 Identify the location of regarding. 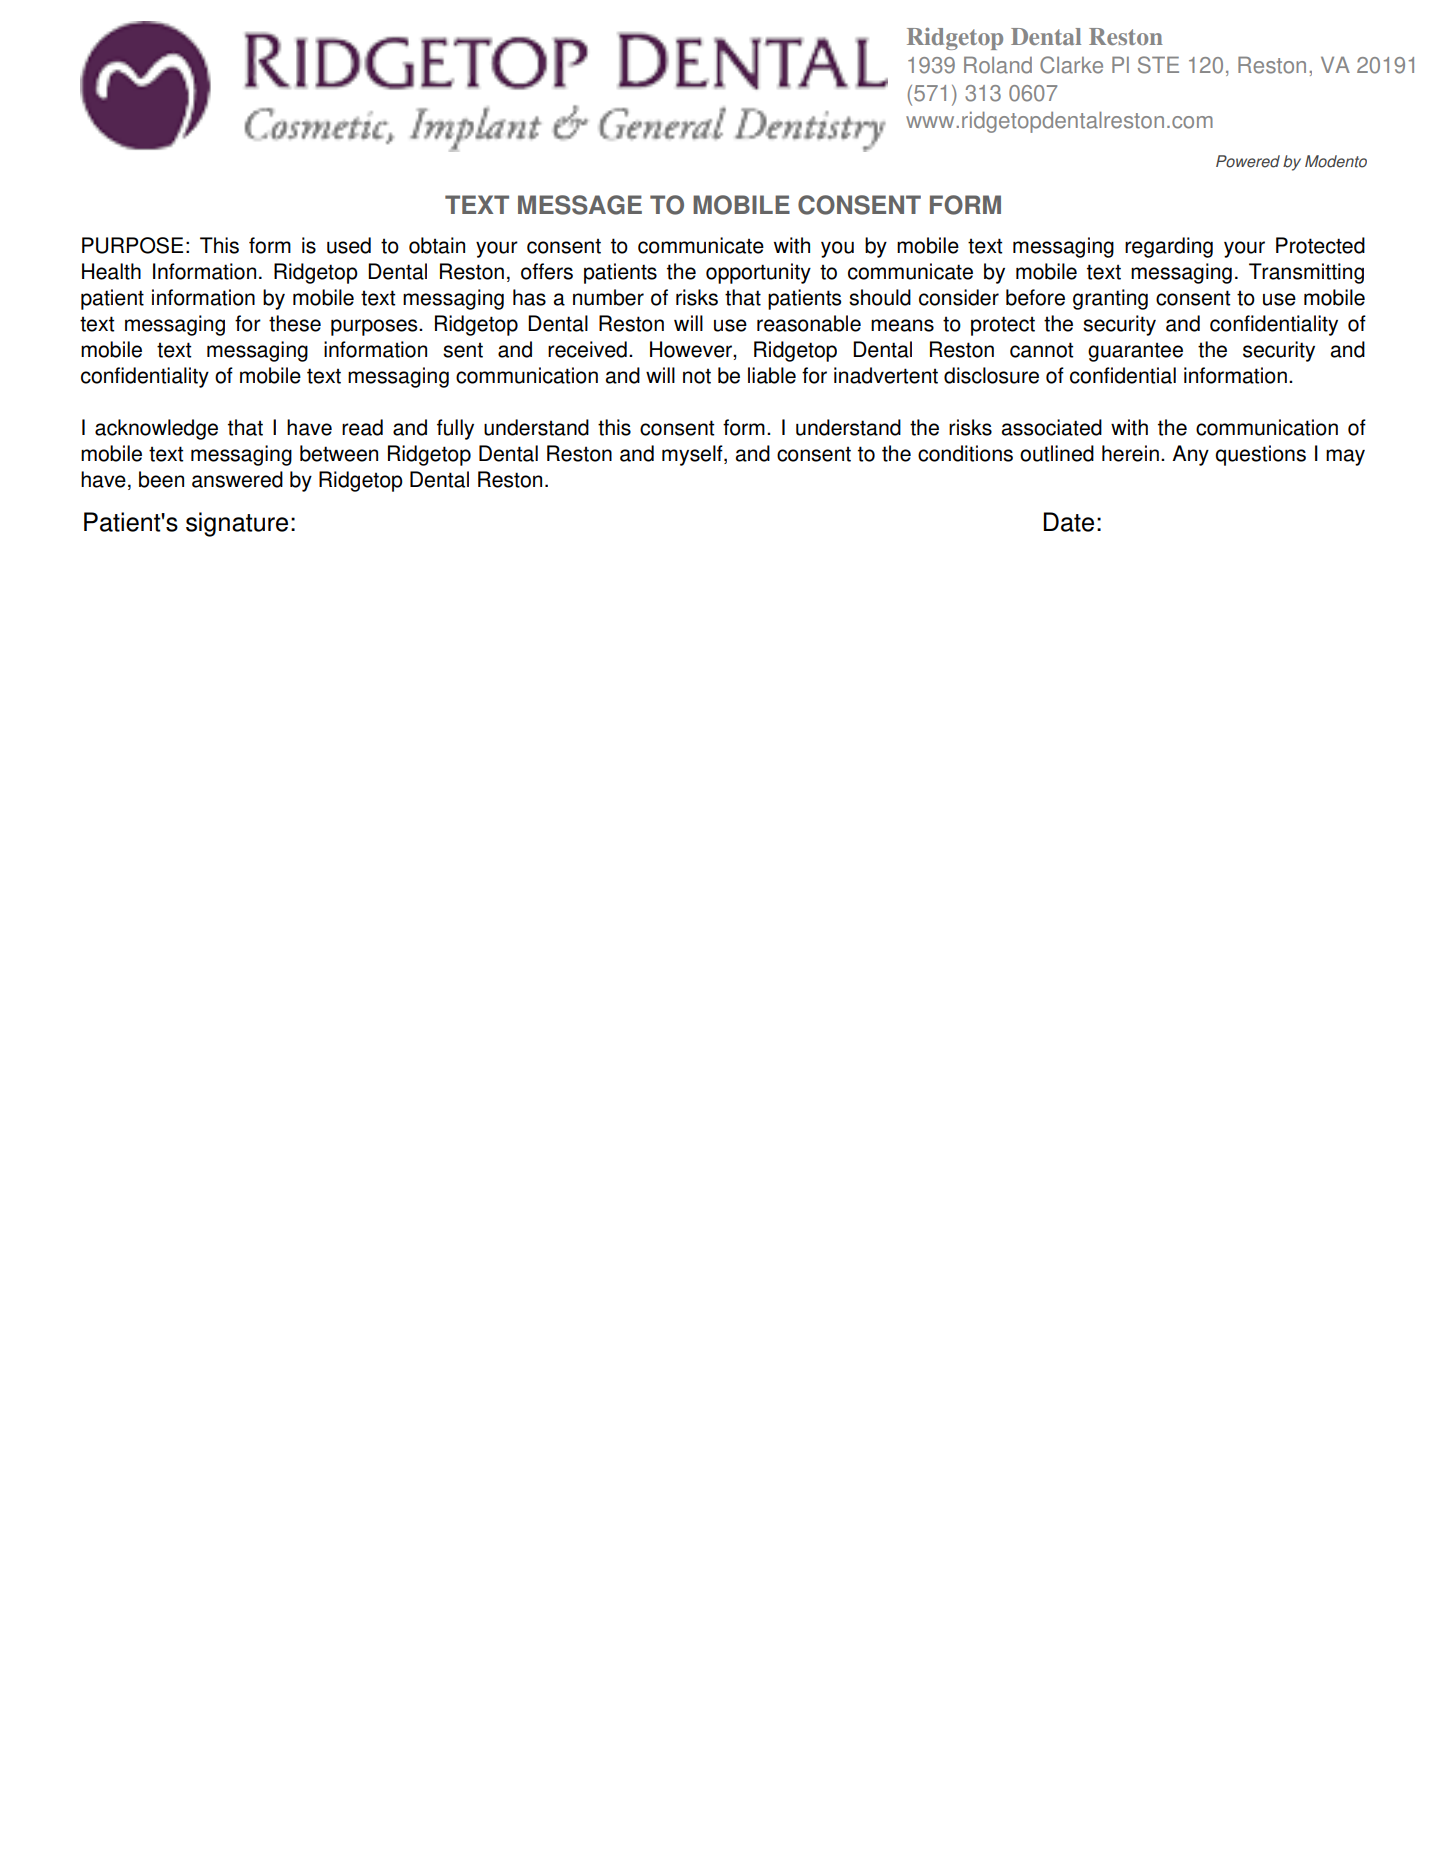
(1169, 247).
